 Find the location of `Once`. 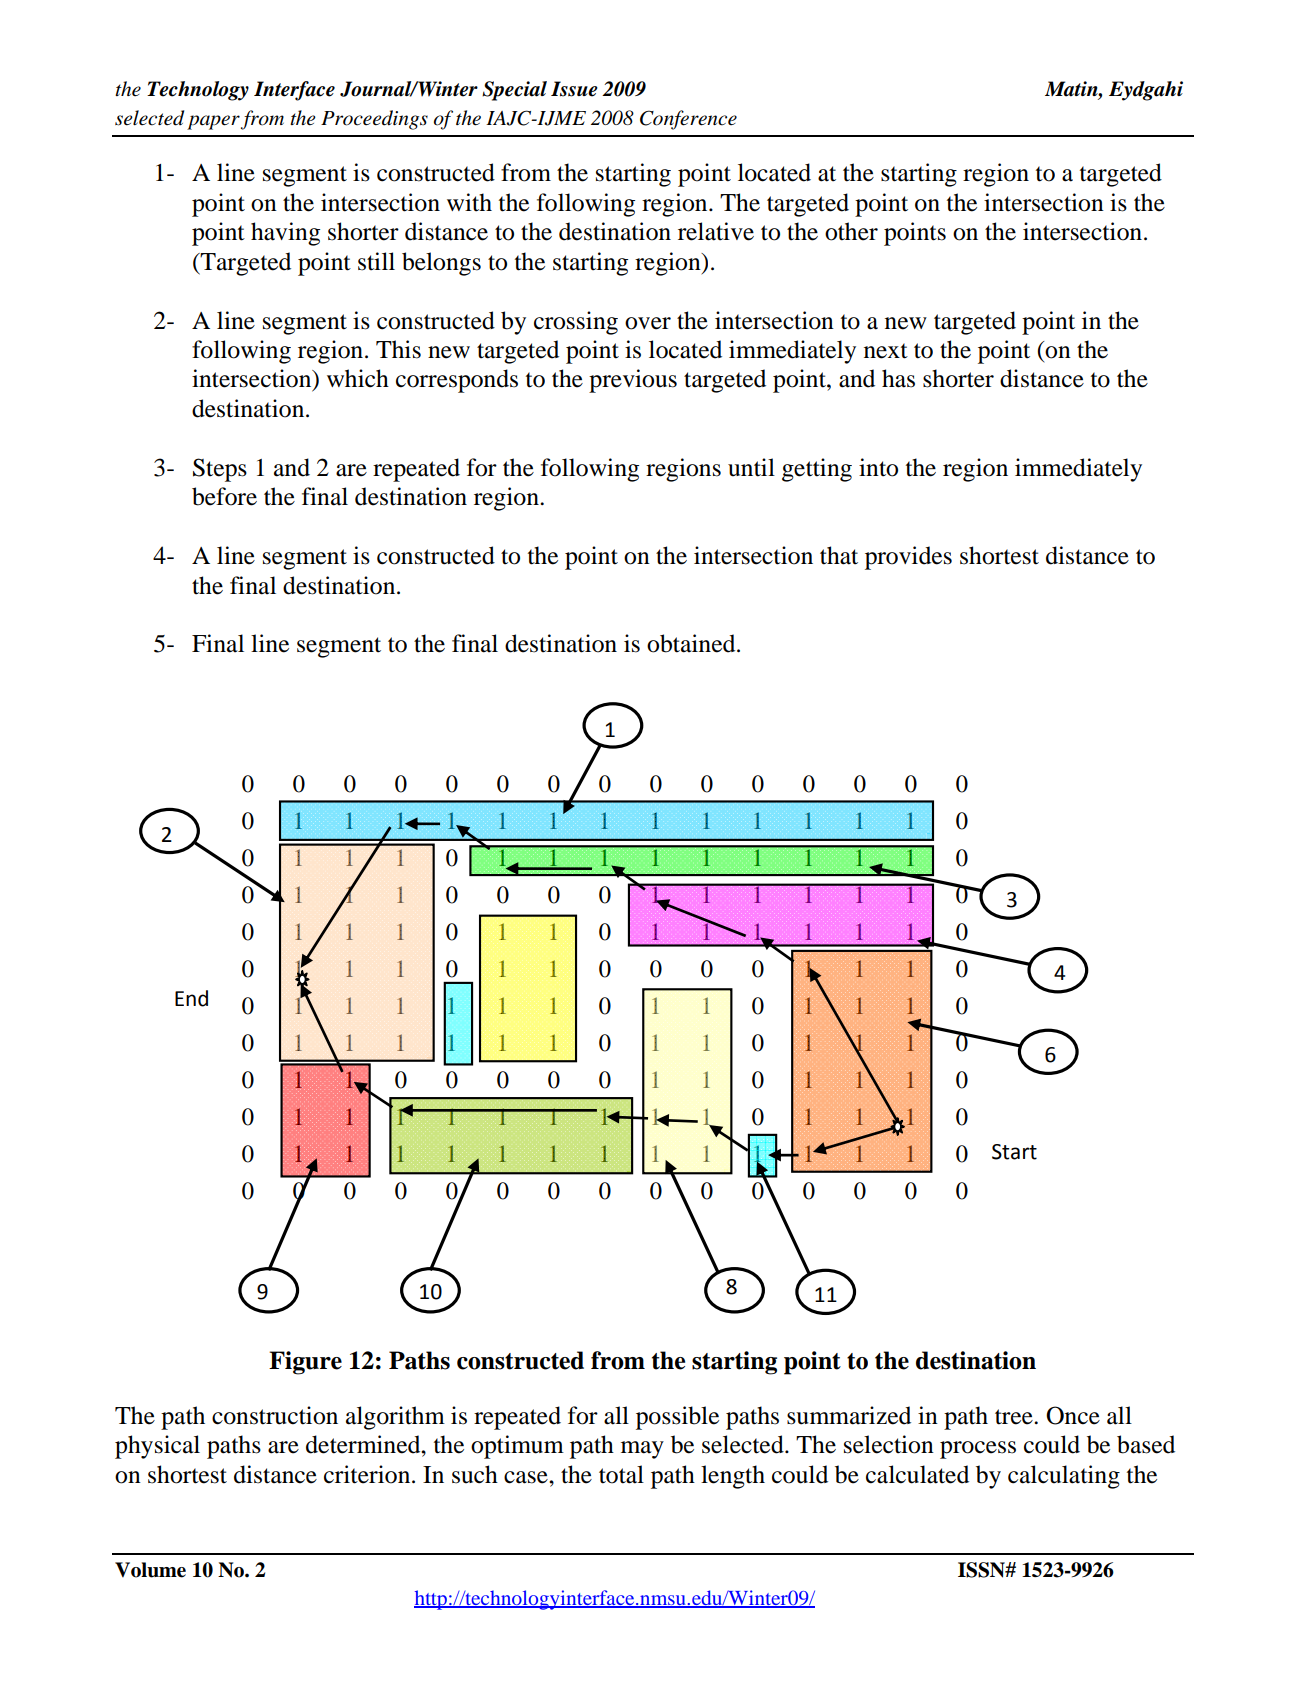

Once is located at coordinates (1073, 1415).
